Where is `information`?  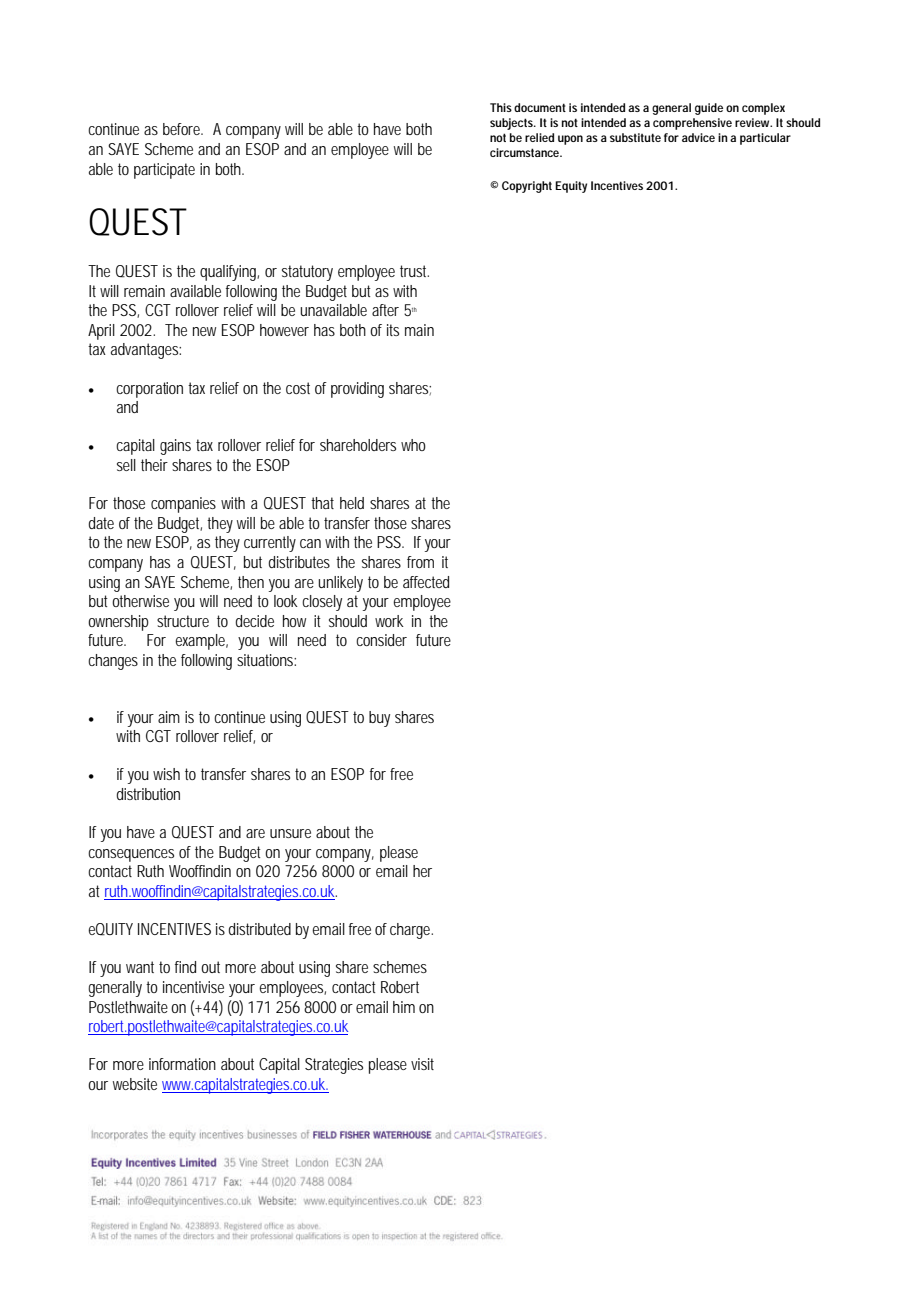 information is located at coordinates (182, 1064).
